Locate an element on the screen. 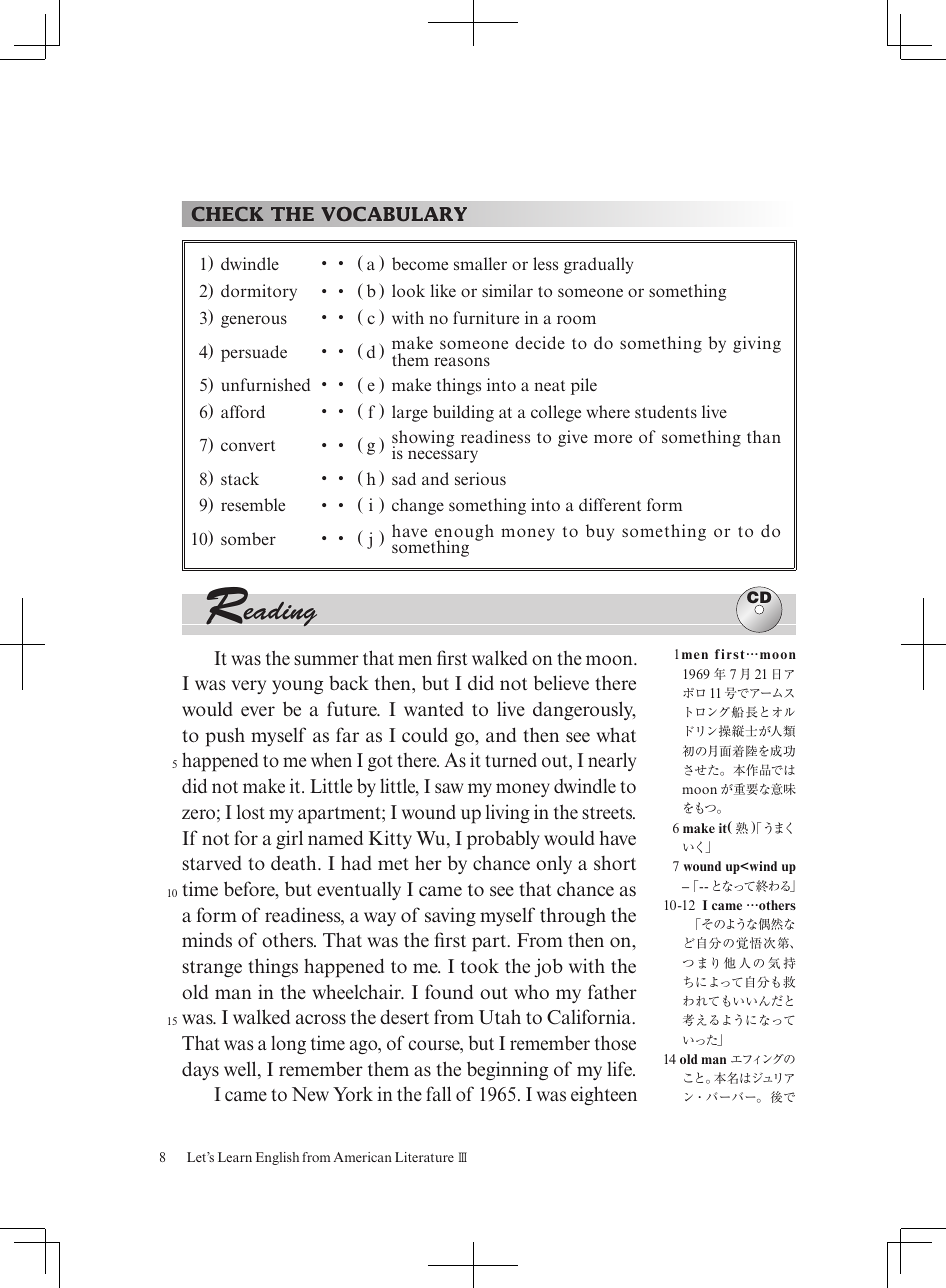 This screenshot has height=1288, width=946. gradually is located at coordinates (598, 265).
